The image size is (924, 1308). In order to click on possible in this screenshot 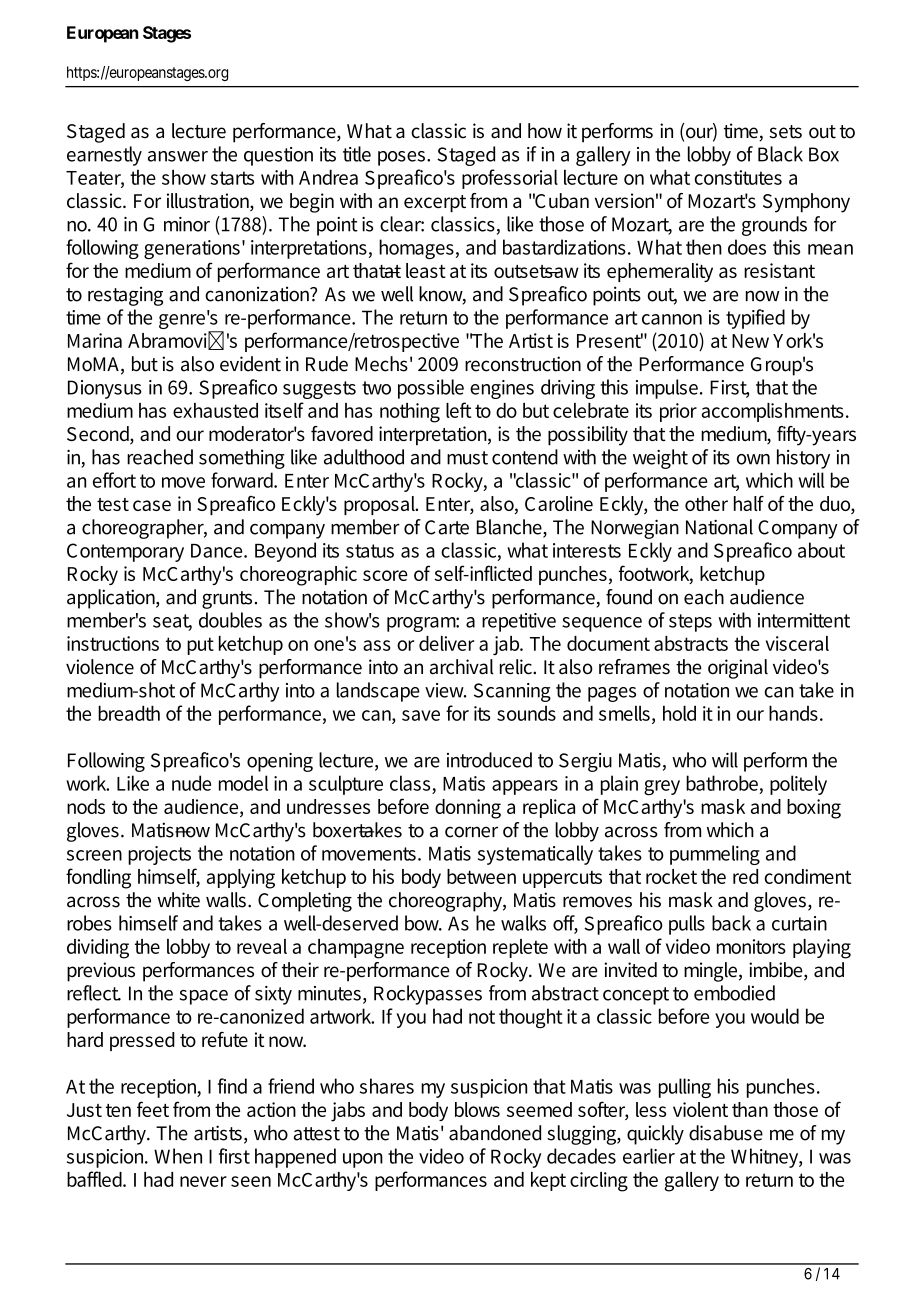, I will do `click(431, 389)`.
